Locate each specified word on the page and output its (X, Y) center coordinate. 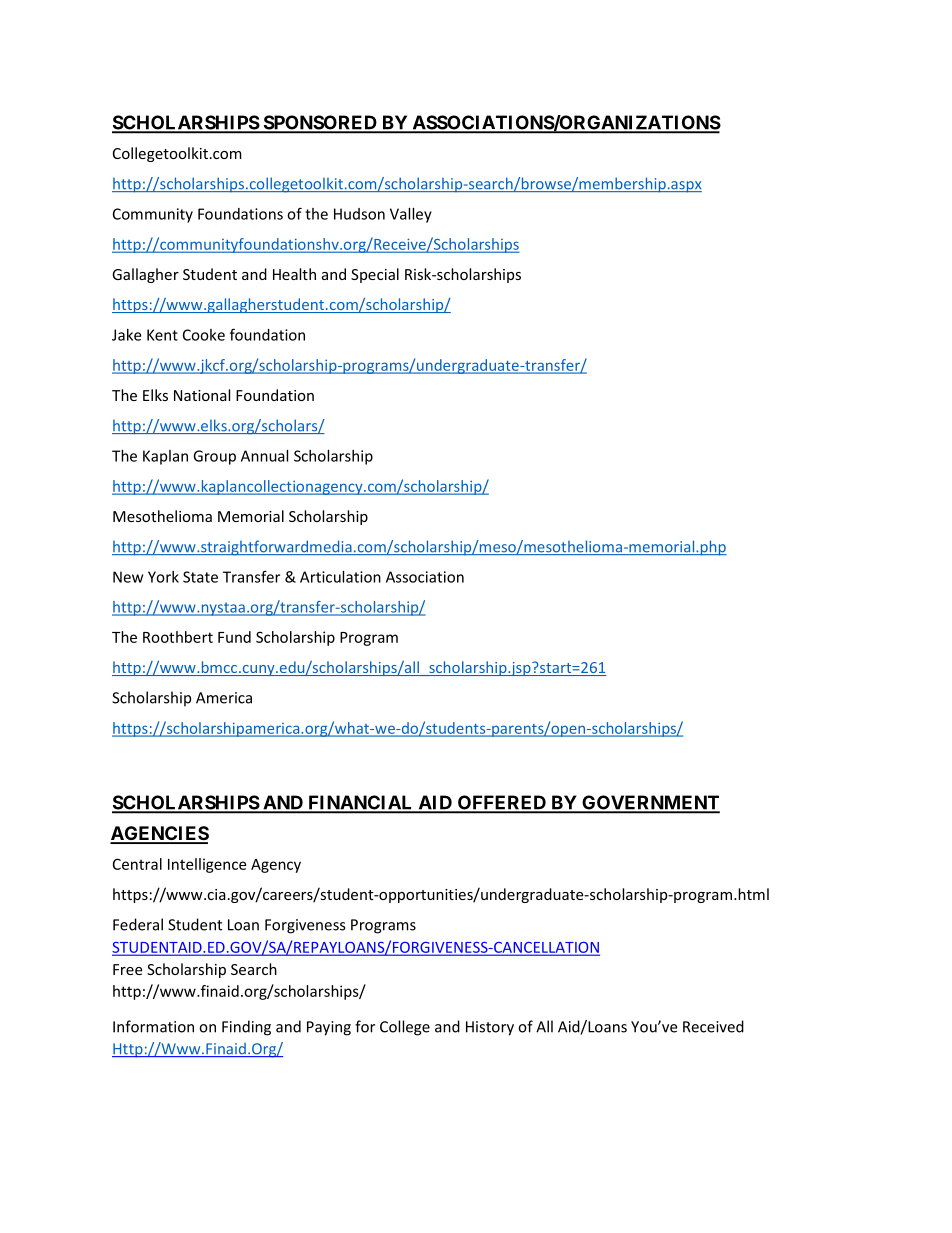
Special (375, 275)
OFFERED (501, 803)
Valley (411, 215)
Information (153, 1026)
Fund (234, 637)
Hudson (359, 214)
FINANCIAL (361, 803)
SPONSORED (320, 123)
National (202, 395)
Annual (264, 456)
